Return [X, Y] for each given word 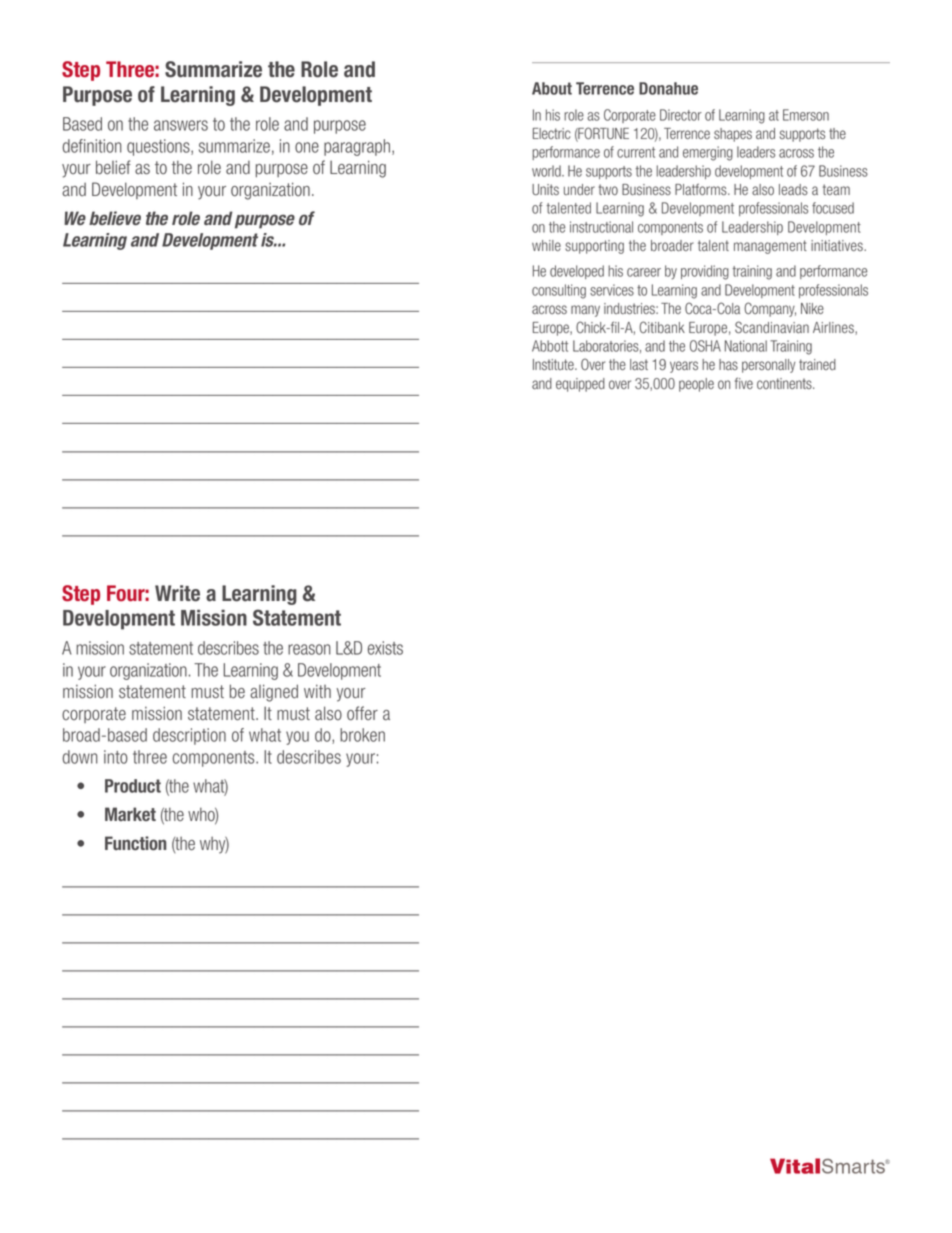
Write [177, 593]
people [696, 385]
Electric [552, 133]
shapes [733, 135]
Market [130, 814]
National [746, 346]
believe [115, 218]
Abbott [550, 346]
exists [385, 648]
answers [181, 125]
